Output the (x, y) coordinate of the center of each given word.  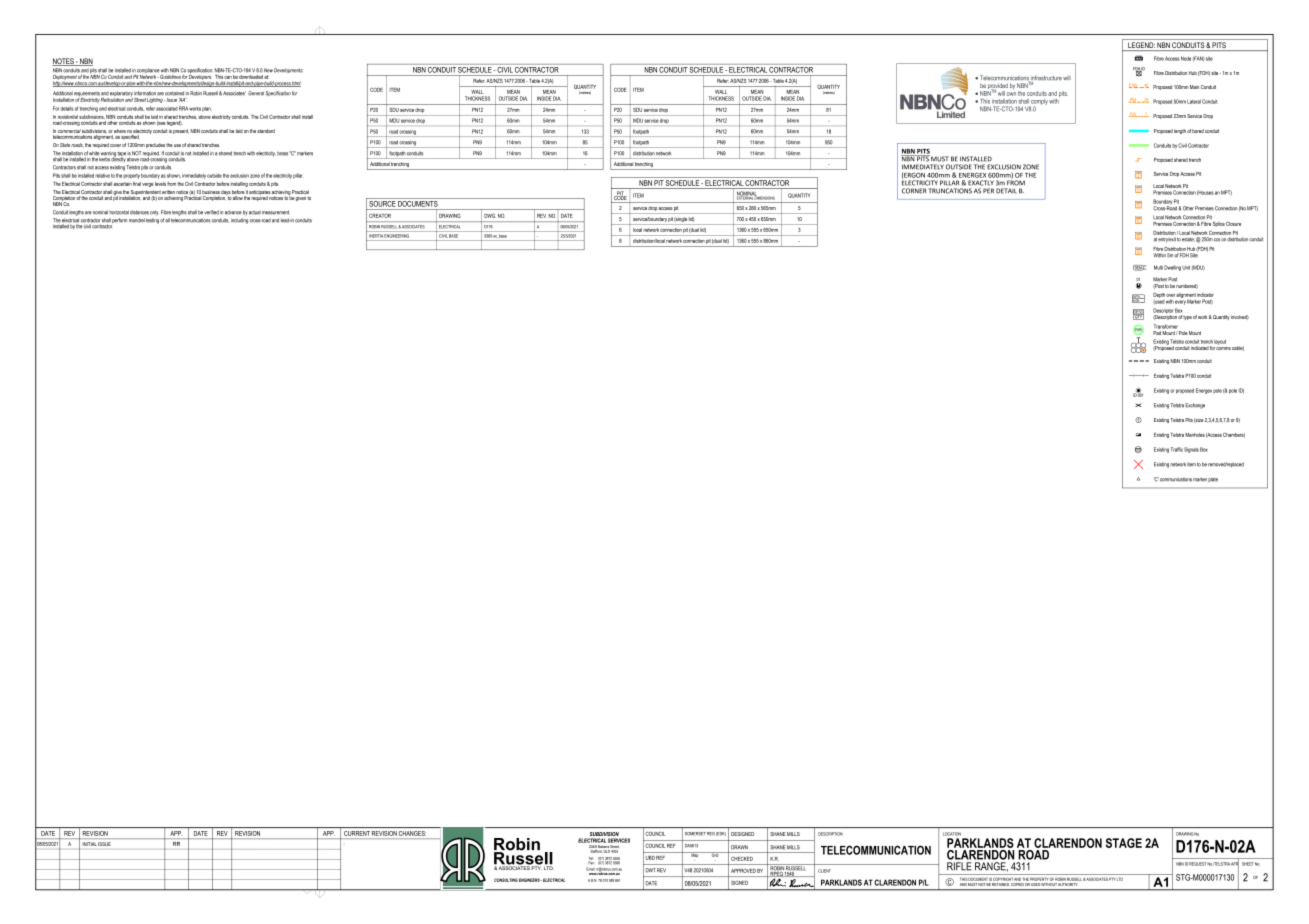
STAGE (1124, 843)
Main (1194, 87)
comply (1039, 103)
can (228, 77)
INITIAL (90, 844)
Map (695, 855)
